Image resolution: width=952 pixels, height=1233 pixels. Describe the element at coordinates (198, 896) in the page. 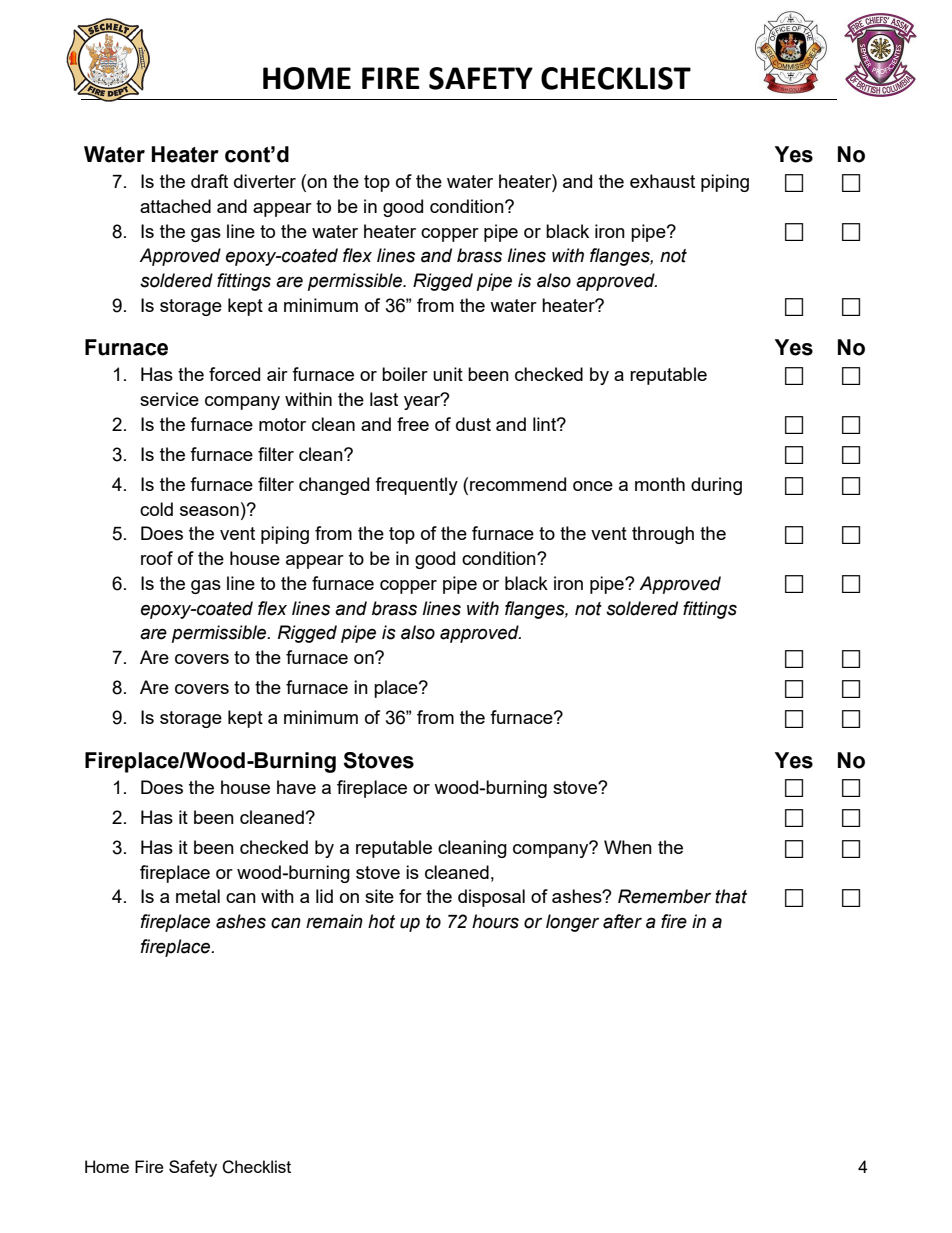

I see `metal` at that location.
